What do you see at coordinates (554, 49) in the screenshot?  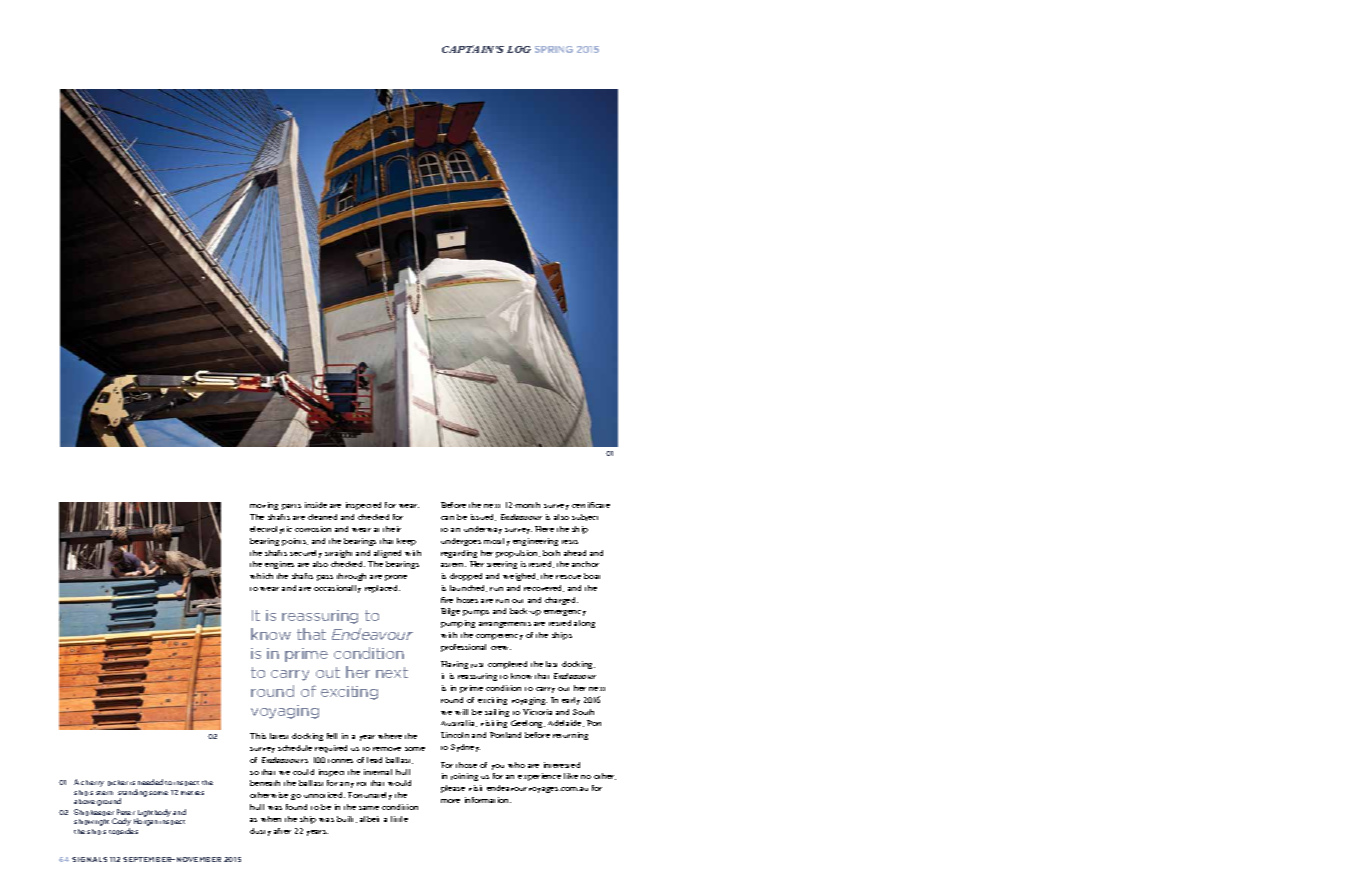 I see `SPRING` at bounding box center [554, 49].
